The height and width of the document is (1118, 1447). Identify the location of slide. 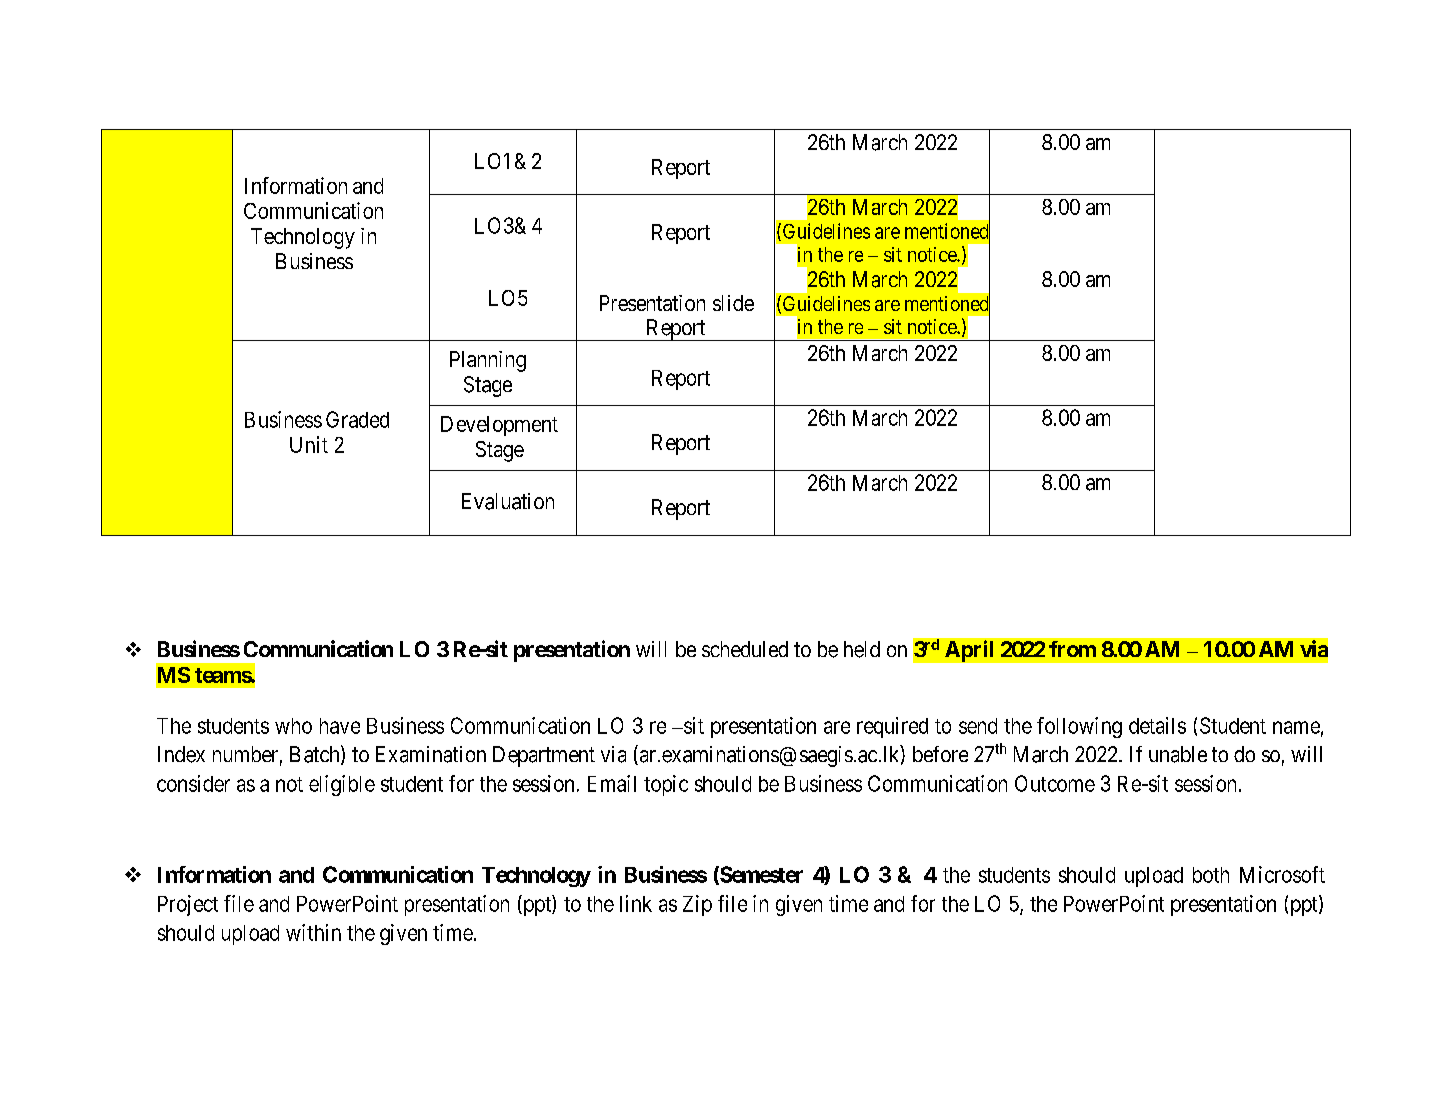
(733, 303).
